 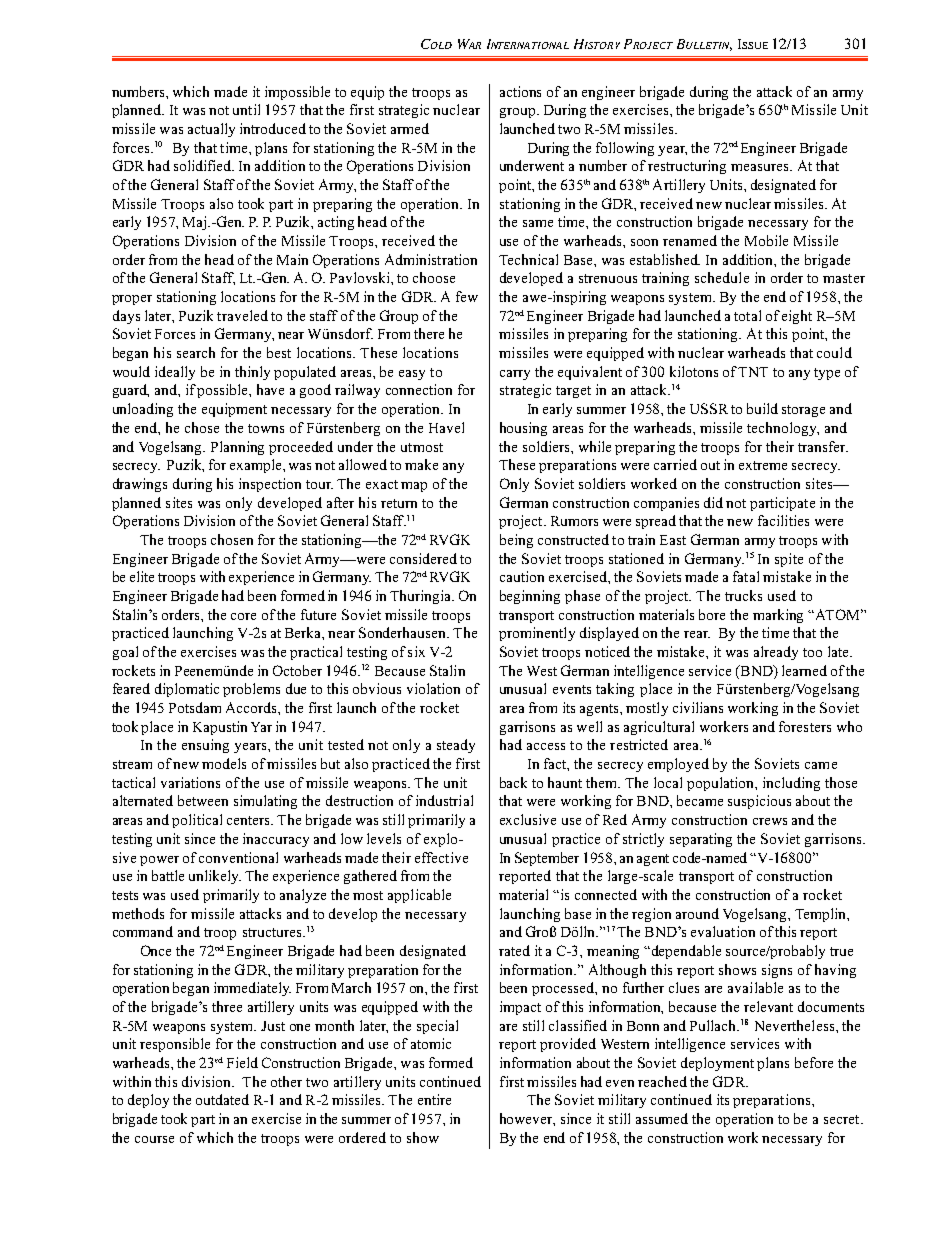 I want to click on outdated, so click(x=222, y=1099).
